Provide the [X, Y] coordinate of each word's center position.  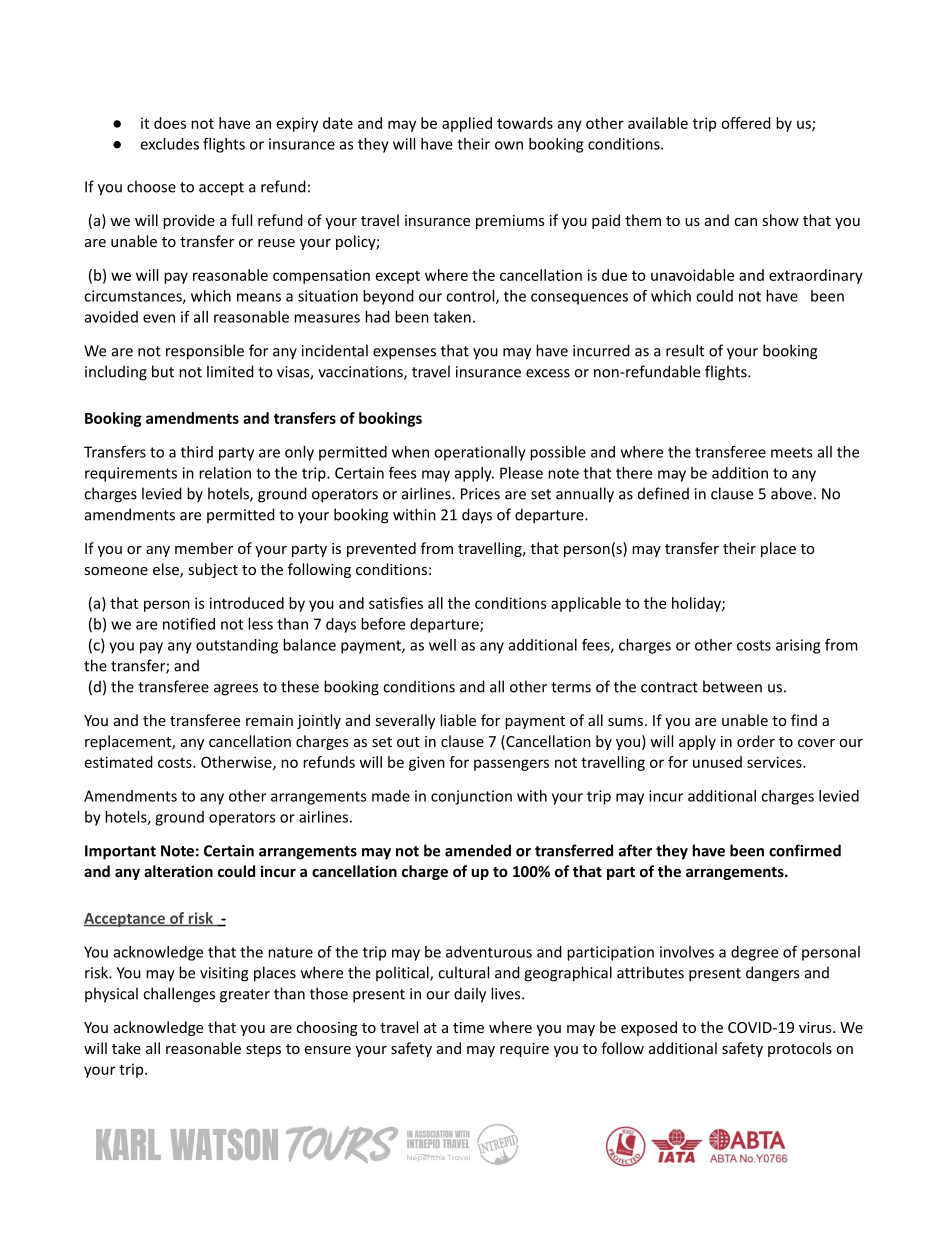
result [685, 350]
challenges [179, 995]
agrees [236, 690]
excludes [170, 144]
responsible [205, 352]
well [442, 645]
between [732, 686]
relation [225, 473]
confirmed [805, 850]
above [791, 493]
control [471, 297]
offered [746, 123]
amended [478, 850]
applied [467, 124]
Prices [480, 494]
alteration [178, 871]
